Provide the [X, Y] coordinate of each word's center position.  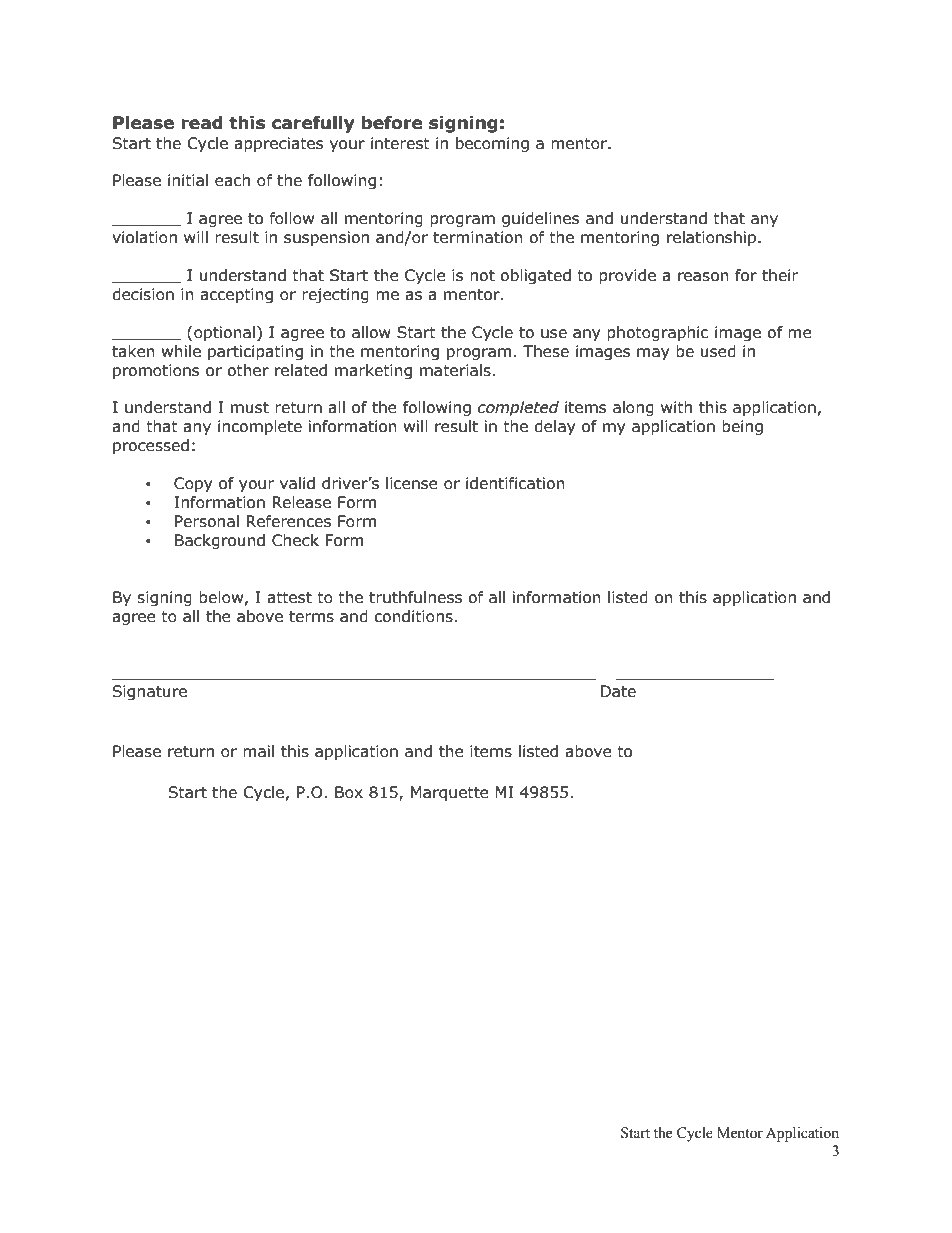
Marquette [450, 793]
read [202, 123]
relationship [713, 238]
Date [618, 691]
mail [258, 751]
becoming [492, 144]
